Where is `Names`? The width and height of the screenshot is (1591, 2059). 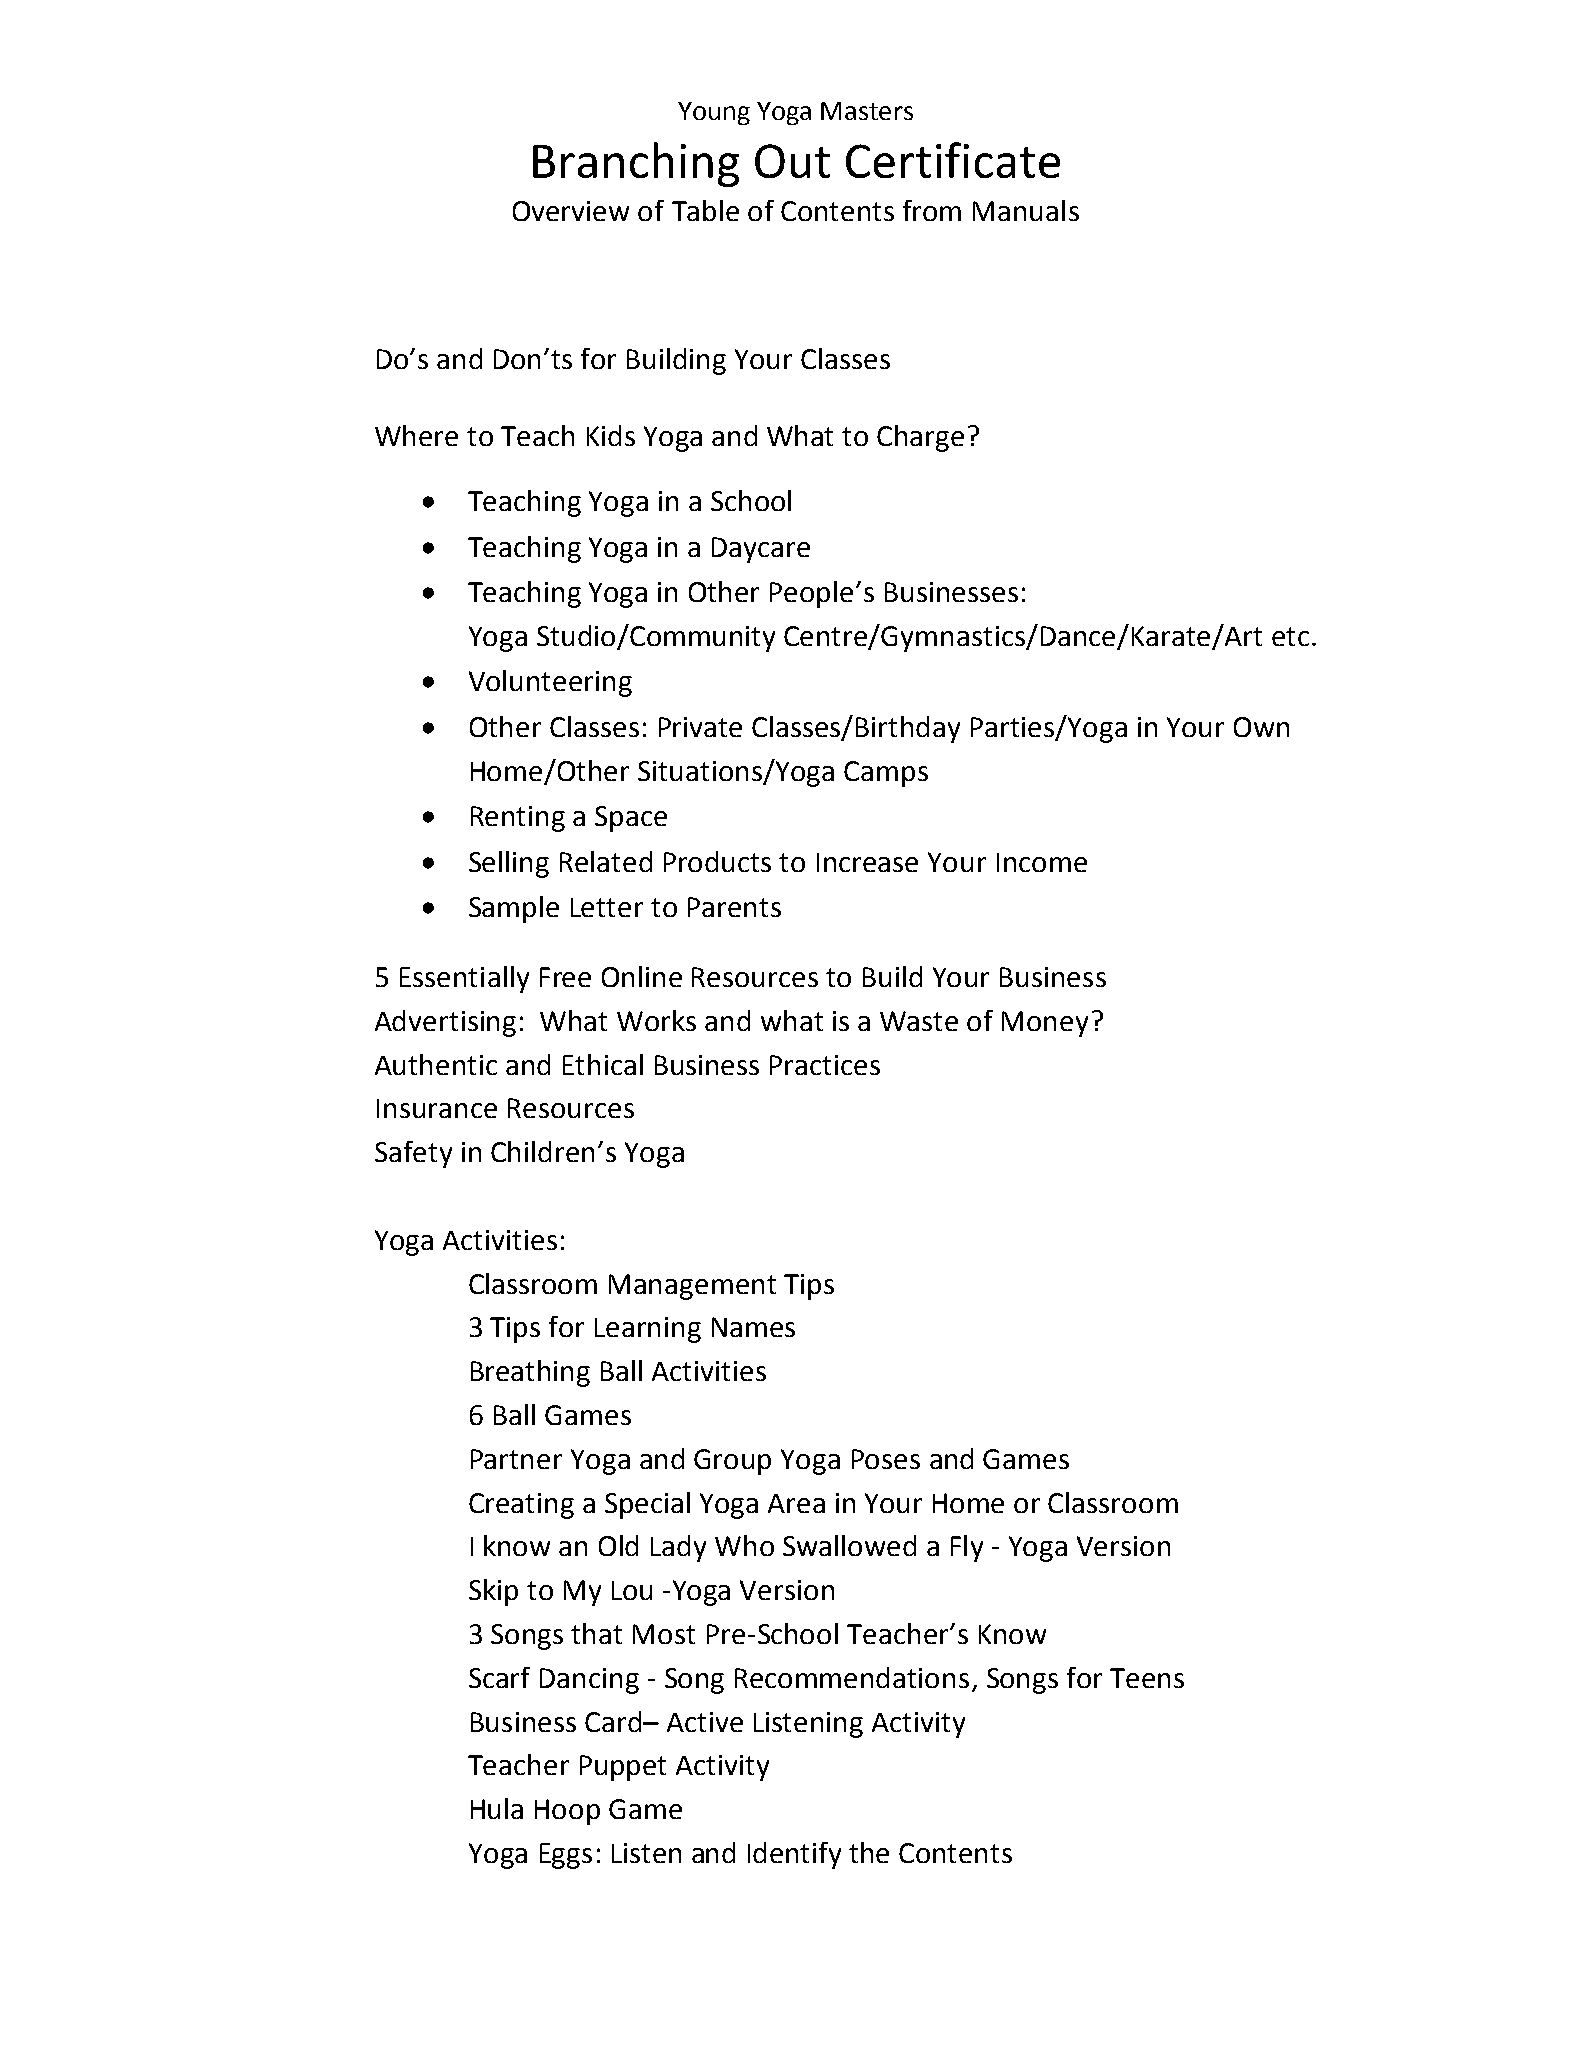 Names is located at coordinates (753, 1327).
